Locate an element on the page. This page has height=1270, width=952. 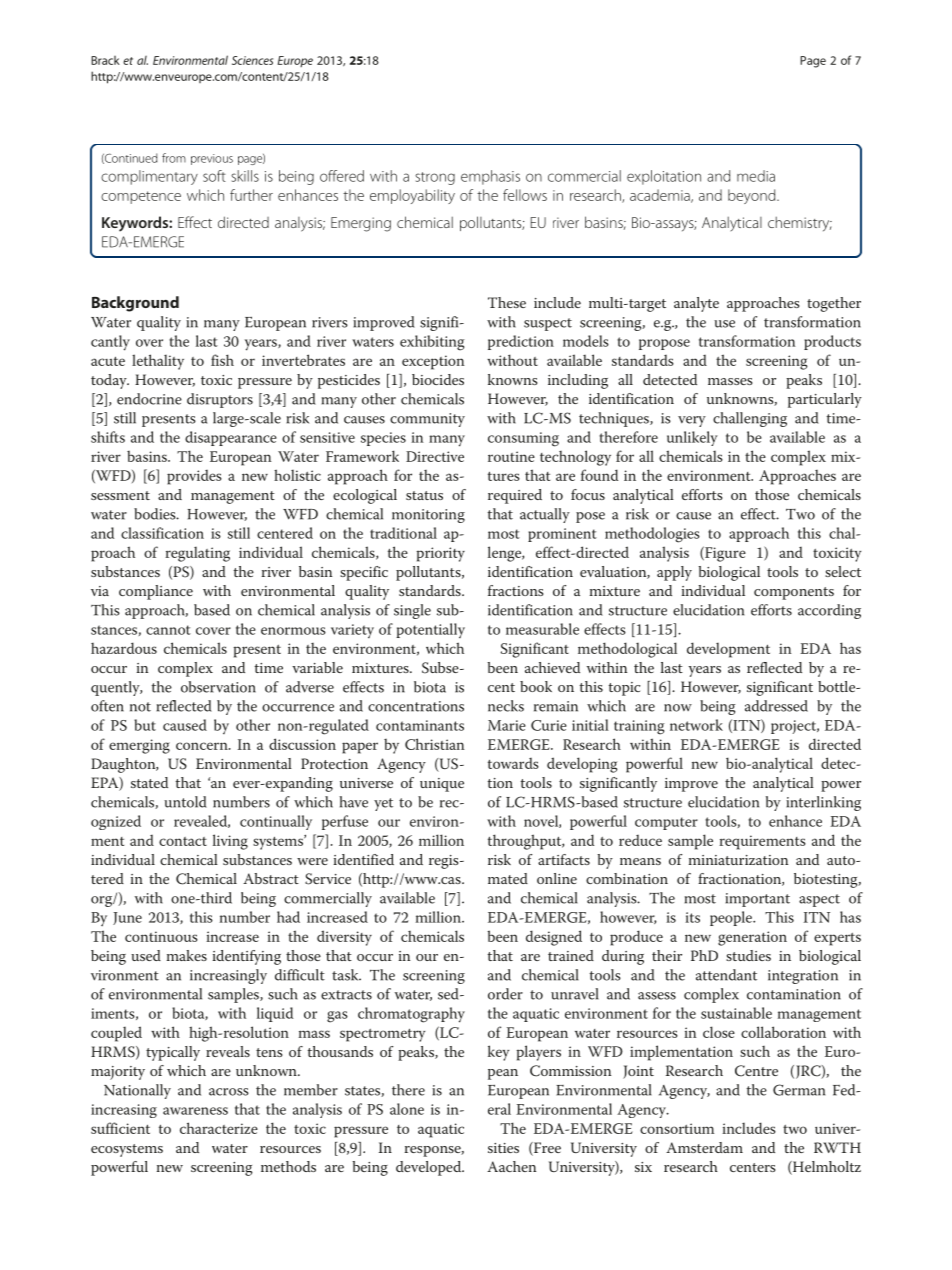
compliance is located at coordinates (156, 592).
